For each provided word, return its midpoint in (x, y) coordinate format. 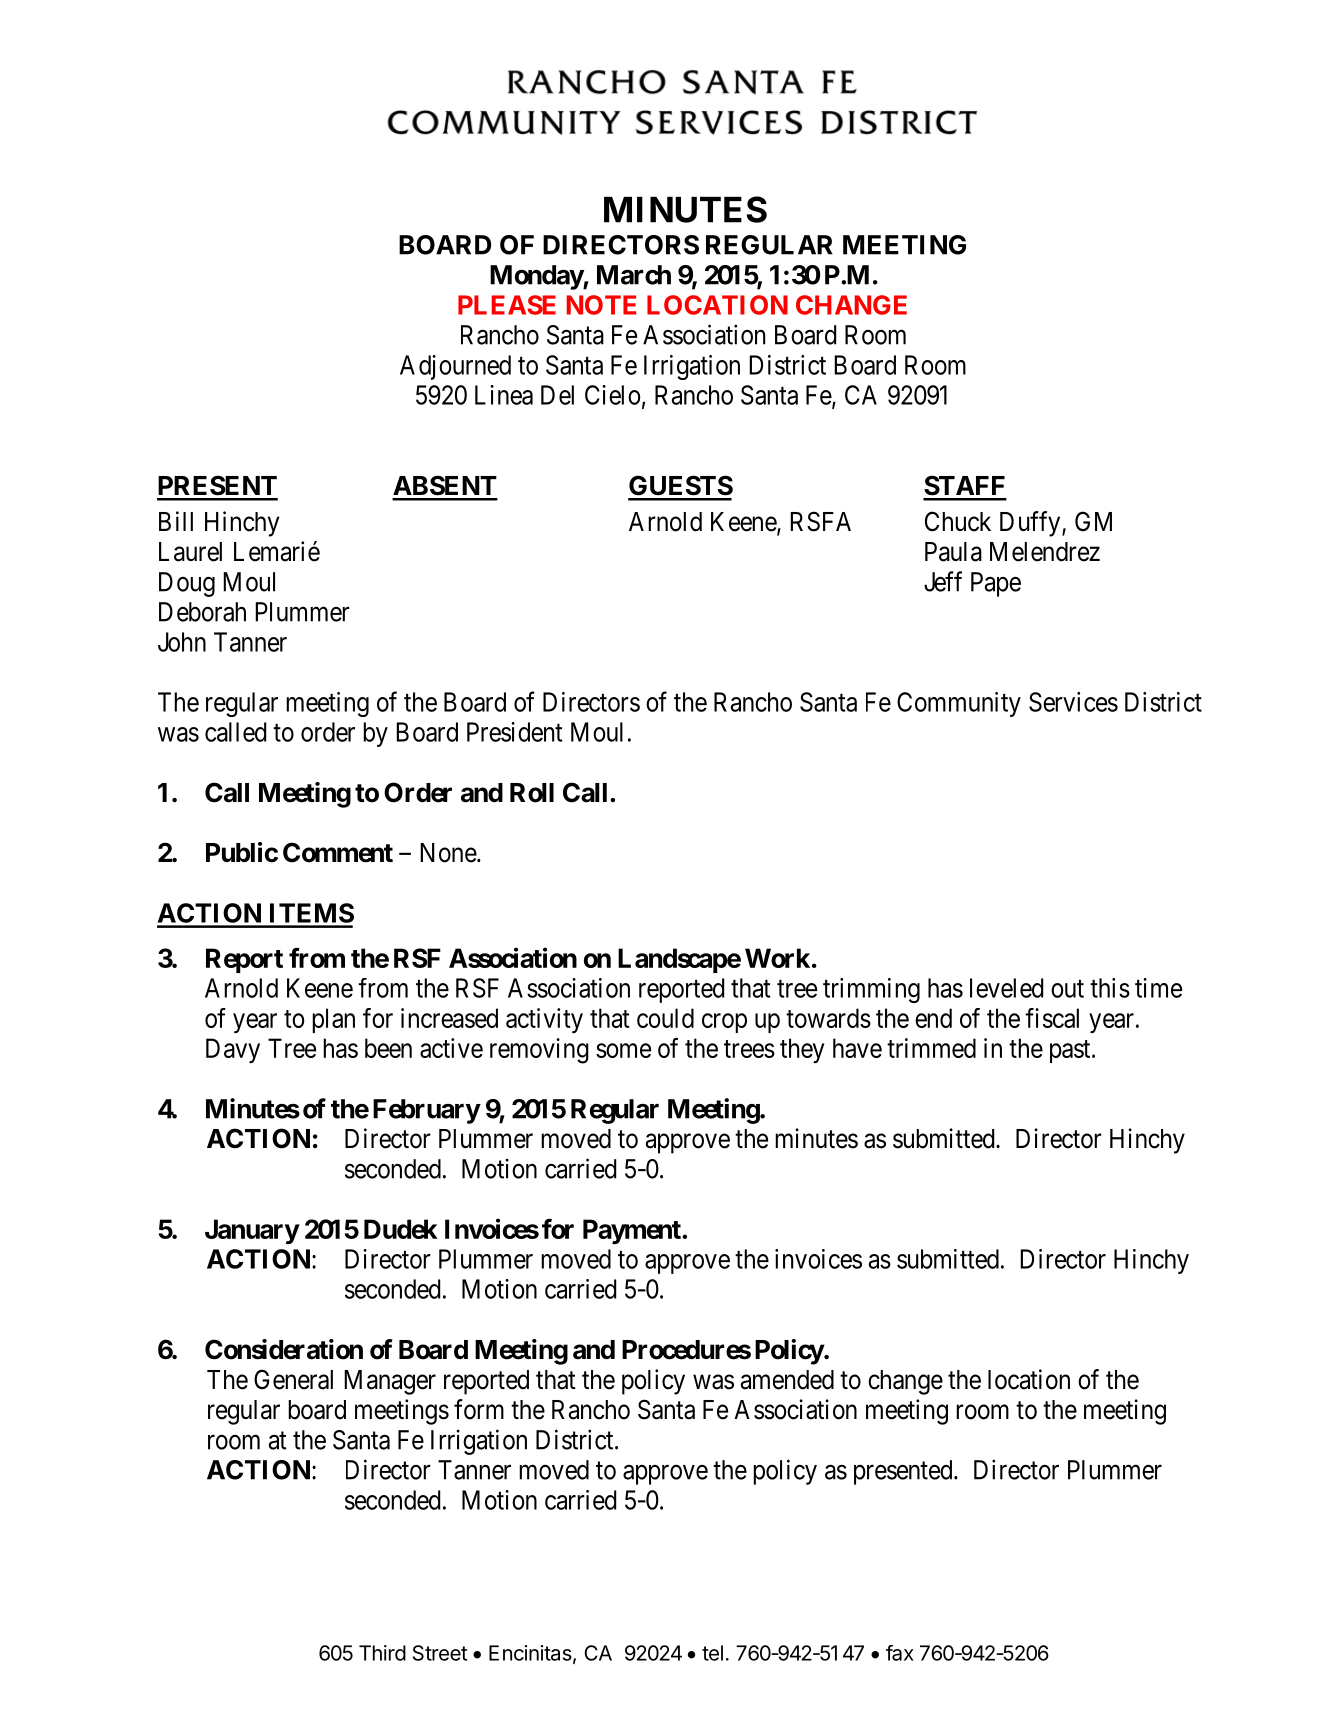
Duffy (1031, 524)
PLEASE (507, 305)
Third (382, 1653)
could (665, 1018)
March (634, 275)
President (514, 732)
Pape (996, 584)
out (1067, 989)
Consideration (284, 1349)
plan (333, 1020)
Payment (633, 1231)
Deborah (202, 612)
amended (787, 1380)
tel (712, 1653)
